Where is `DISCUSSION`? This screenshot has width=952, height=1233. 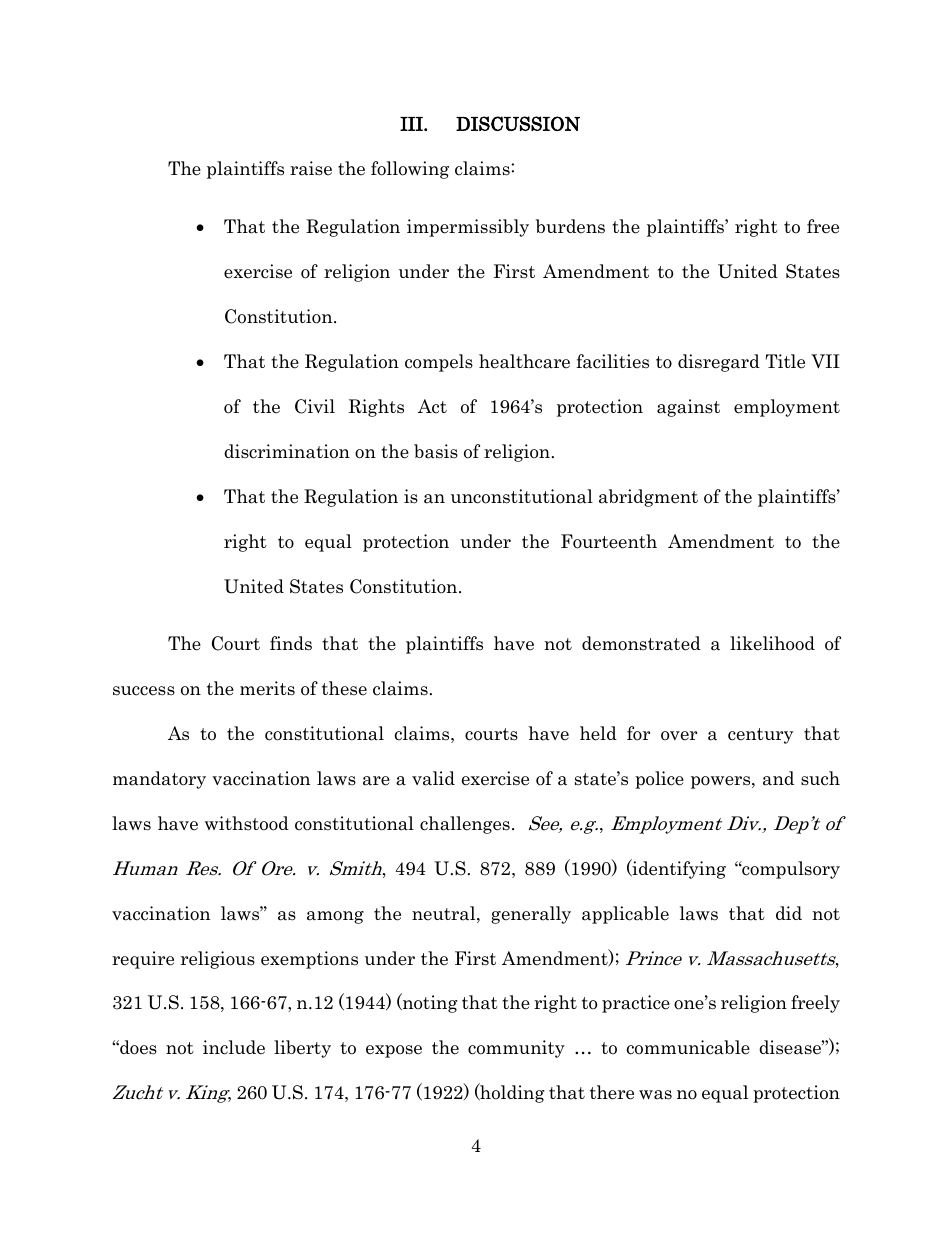
DISCUSSION is located at coordinates (518, 123).
